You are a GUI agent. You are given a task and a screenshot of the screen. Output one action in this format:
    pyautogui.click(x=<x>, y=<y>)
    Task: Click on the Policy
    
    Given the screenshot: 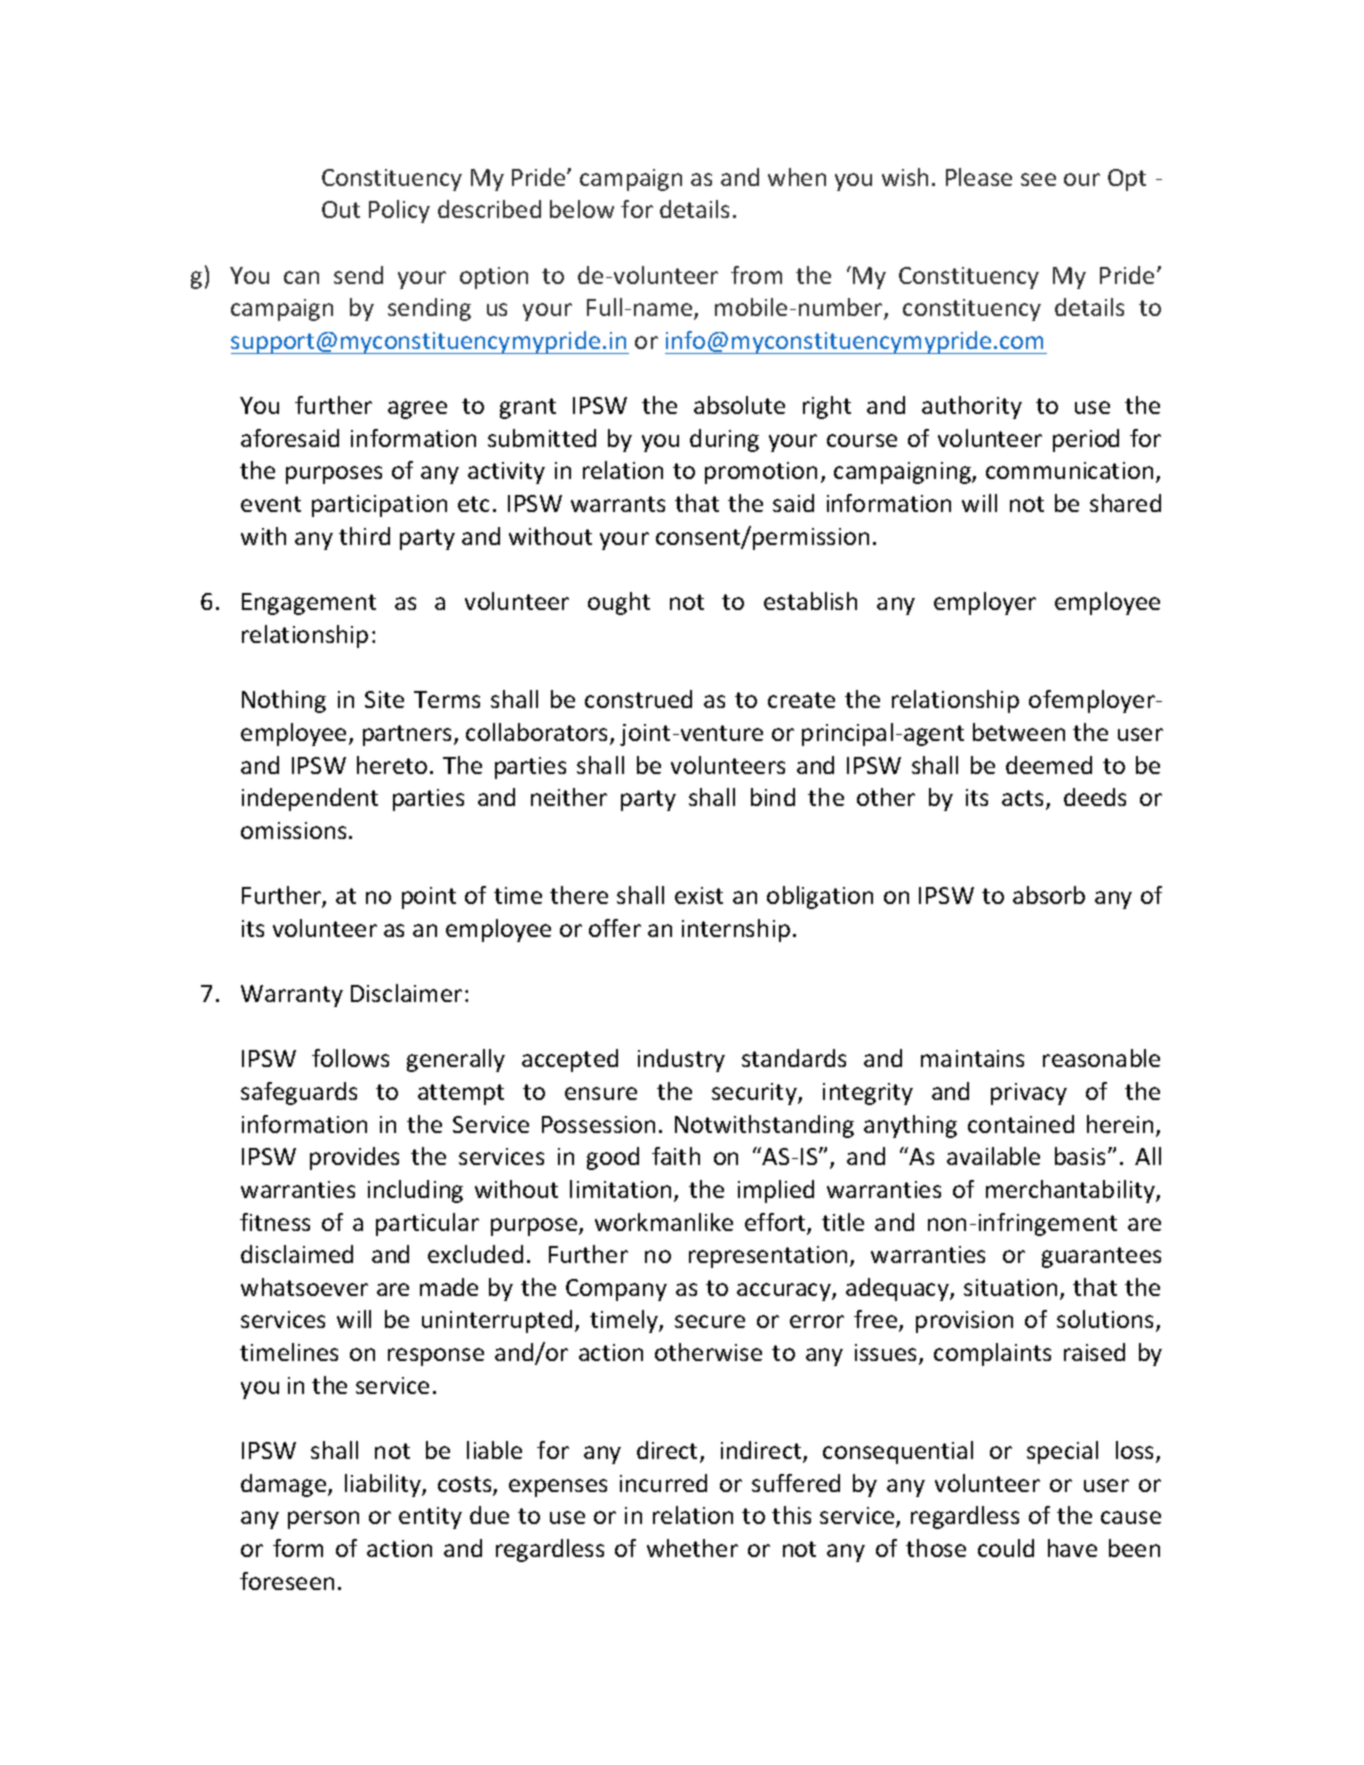 What is the action you would take?
    pyautogui.click(x=399, y=211)
